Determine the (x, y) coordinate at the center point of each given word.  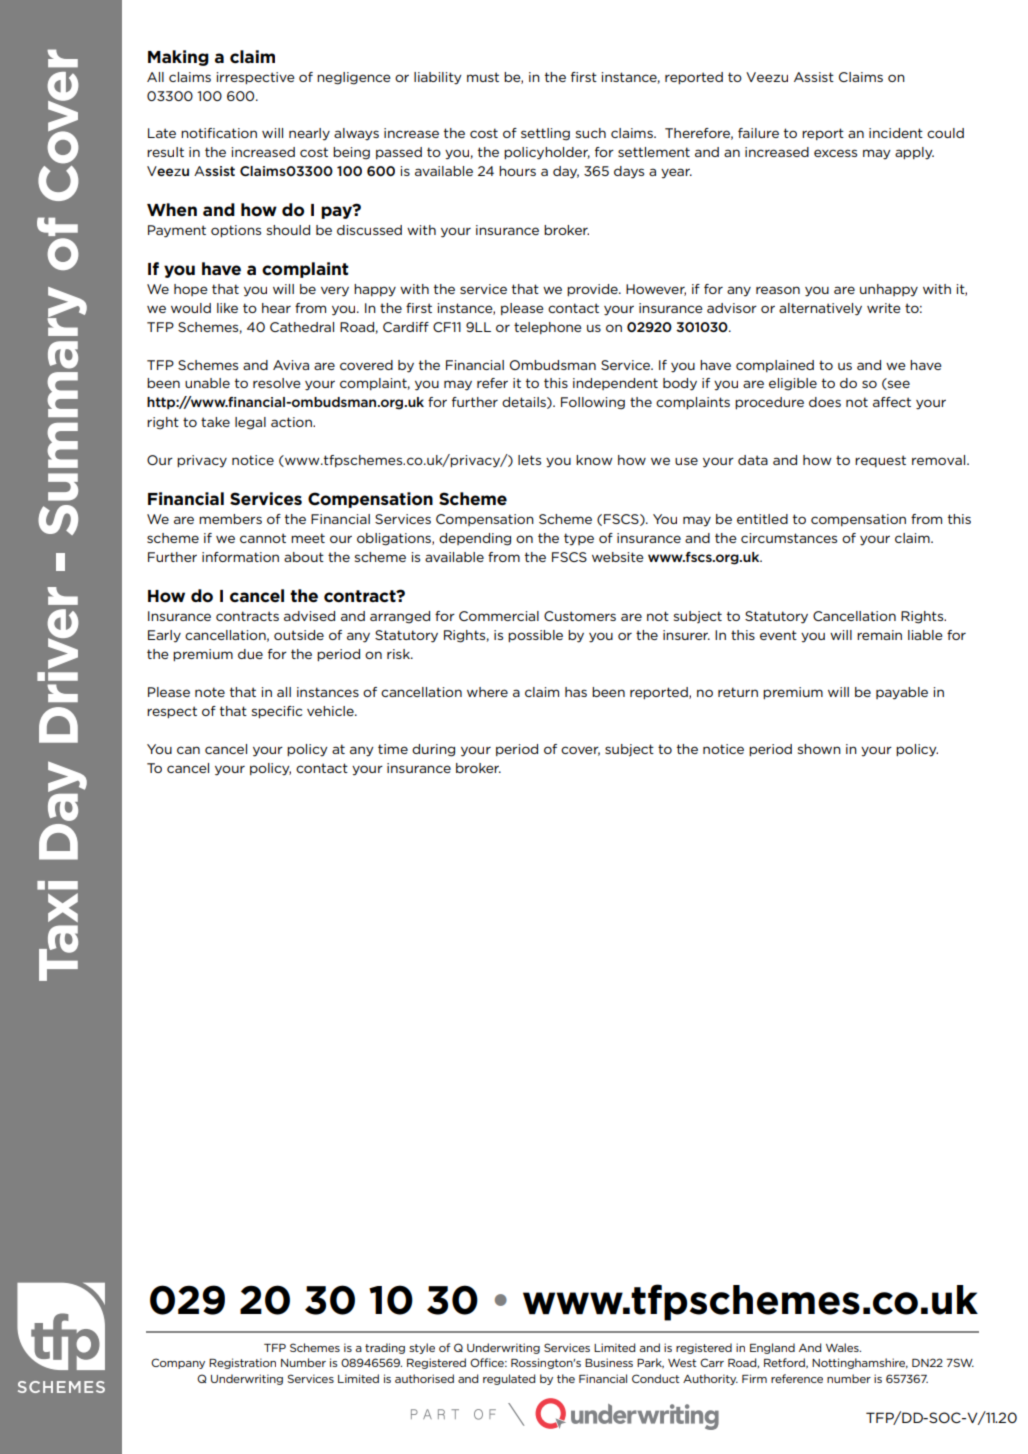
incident (896, 133)
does (825, 402)
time (393, 749)
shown (819, 749)
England (772, 1348)
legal (250, 423)
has (576, 692)
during (433, 750)
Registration (242, 1363)
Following (593, 403)
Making (178, 58)
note (210, 692)
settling (545, 134)
